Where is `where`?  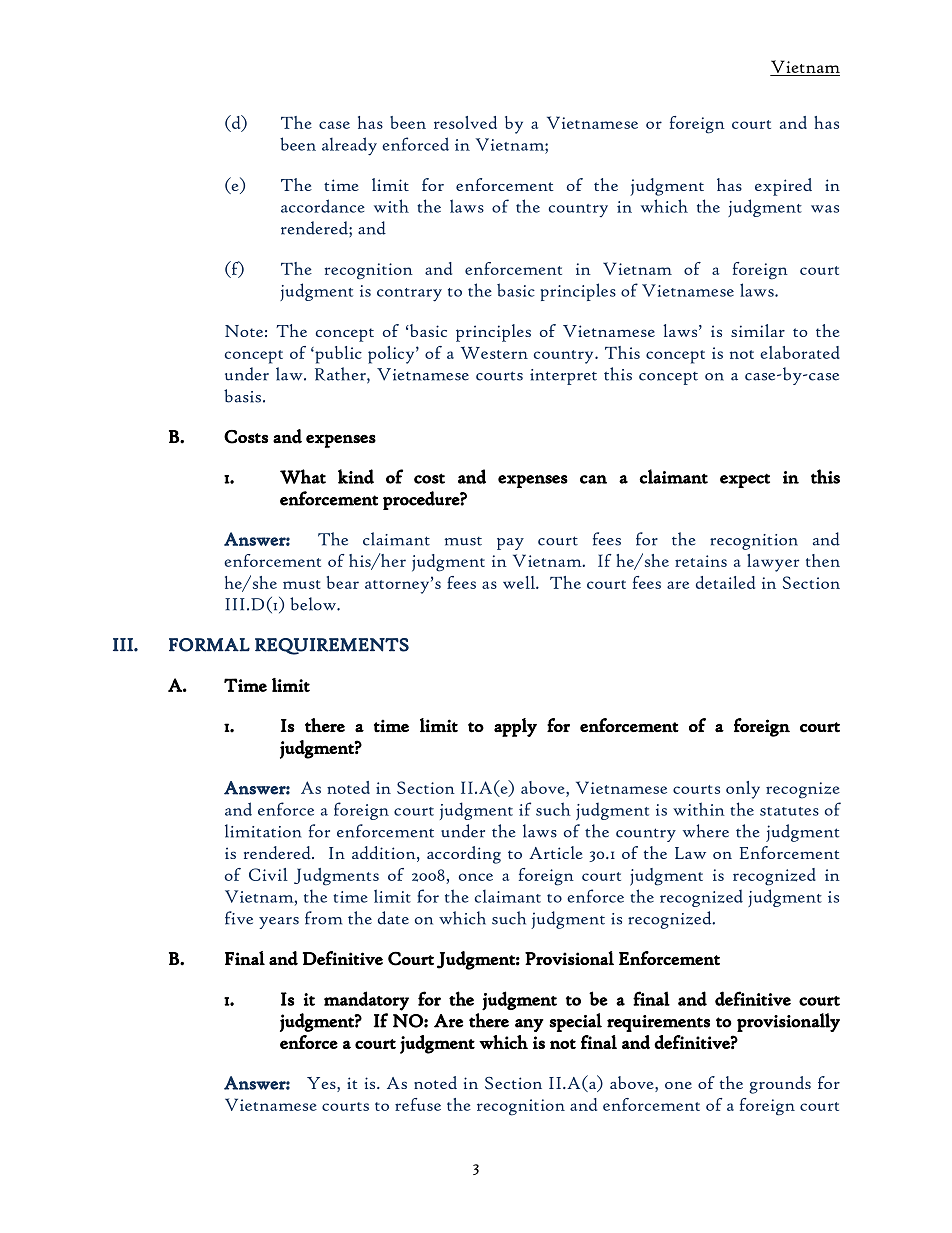 where is located at coordinates (706, 831).
